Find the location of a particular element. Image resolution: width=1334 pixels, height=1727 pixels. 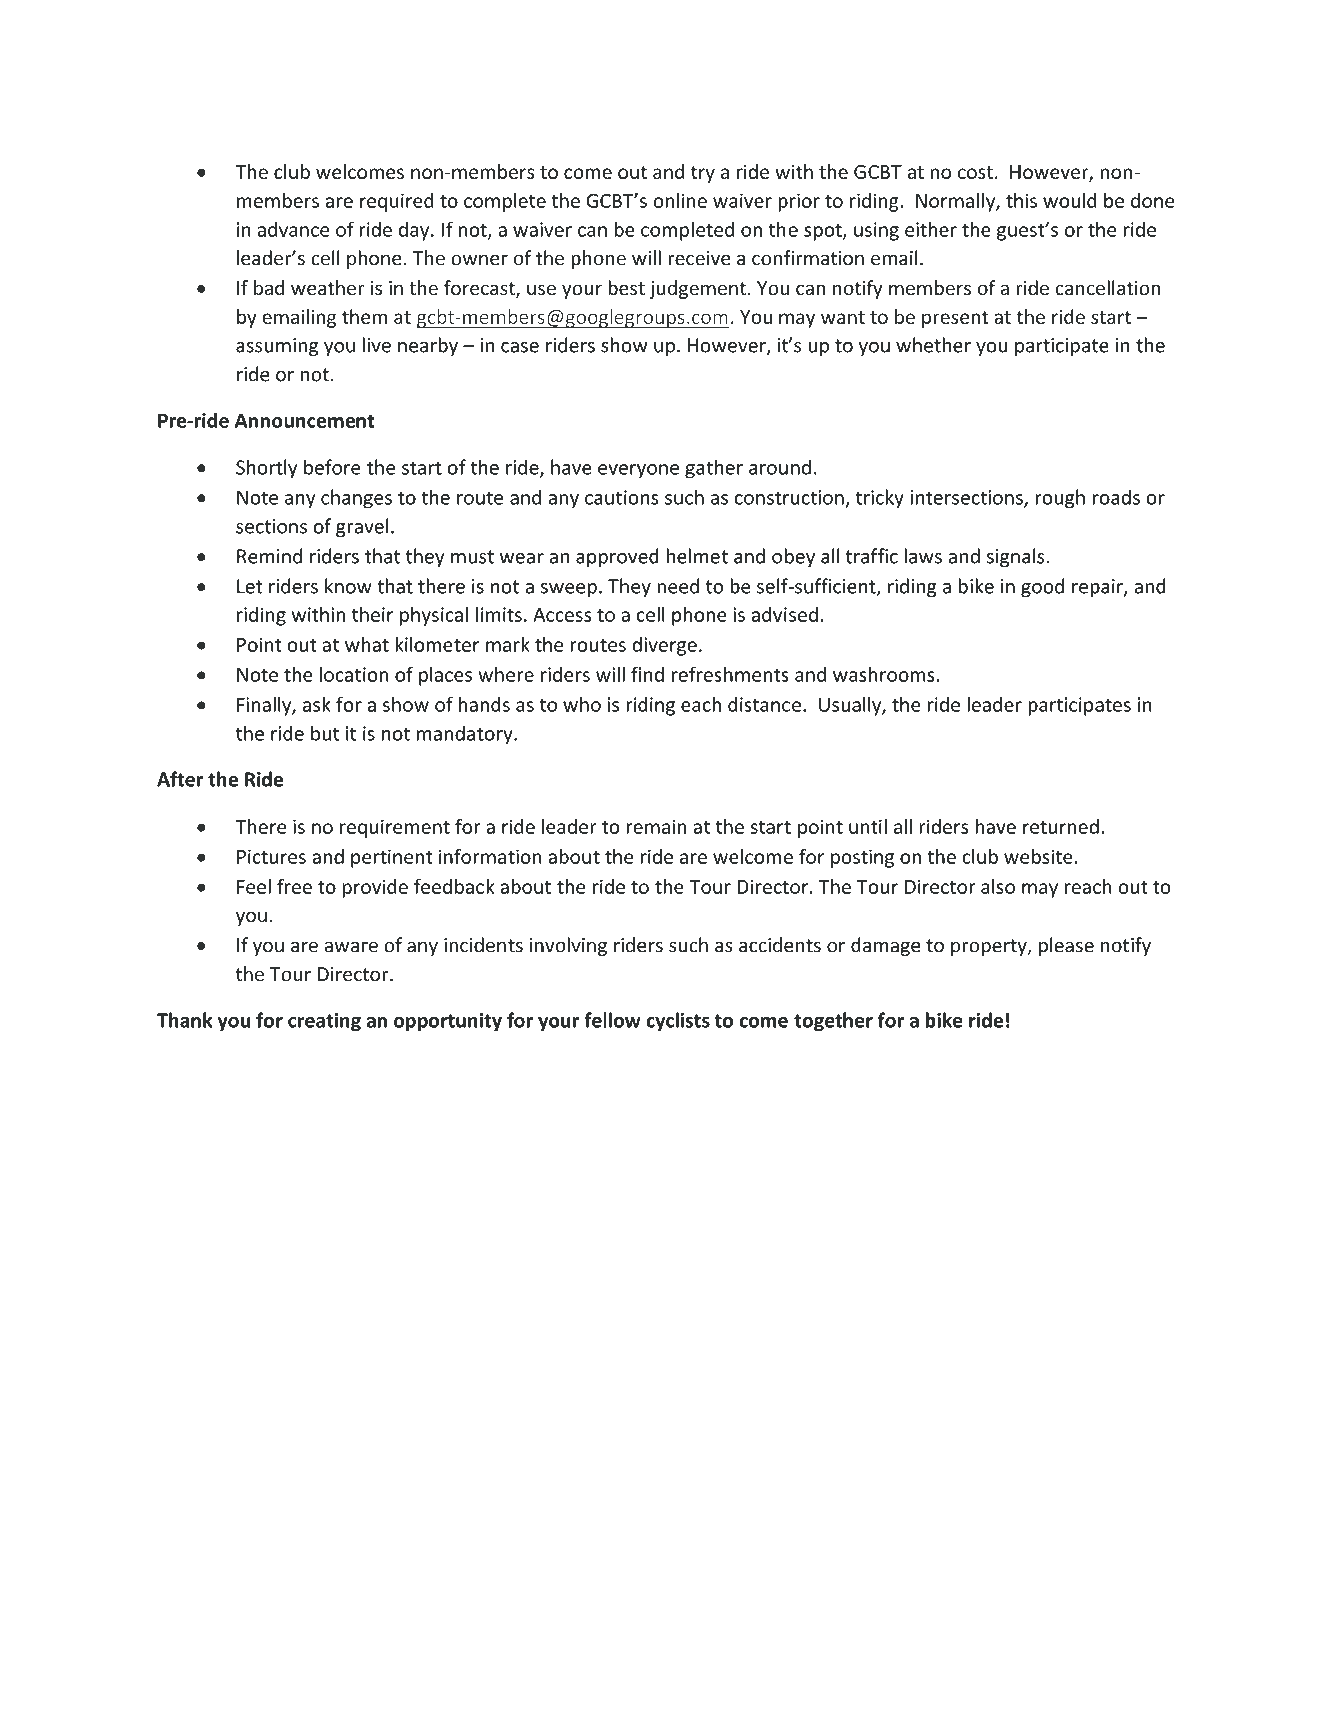

online is located at coordinates (680, 200).
